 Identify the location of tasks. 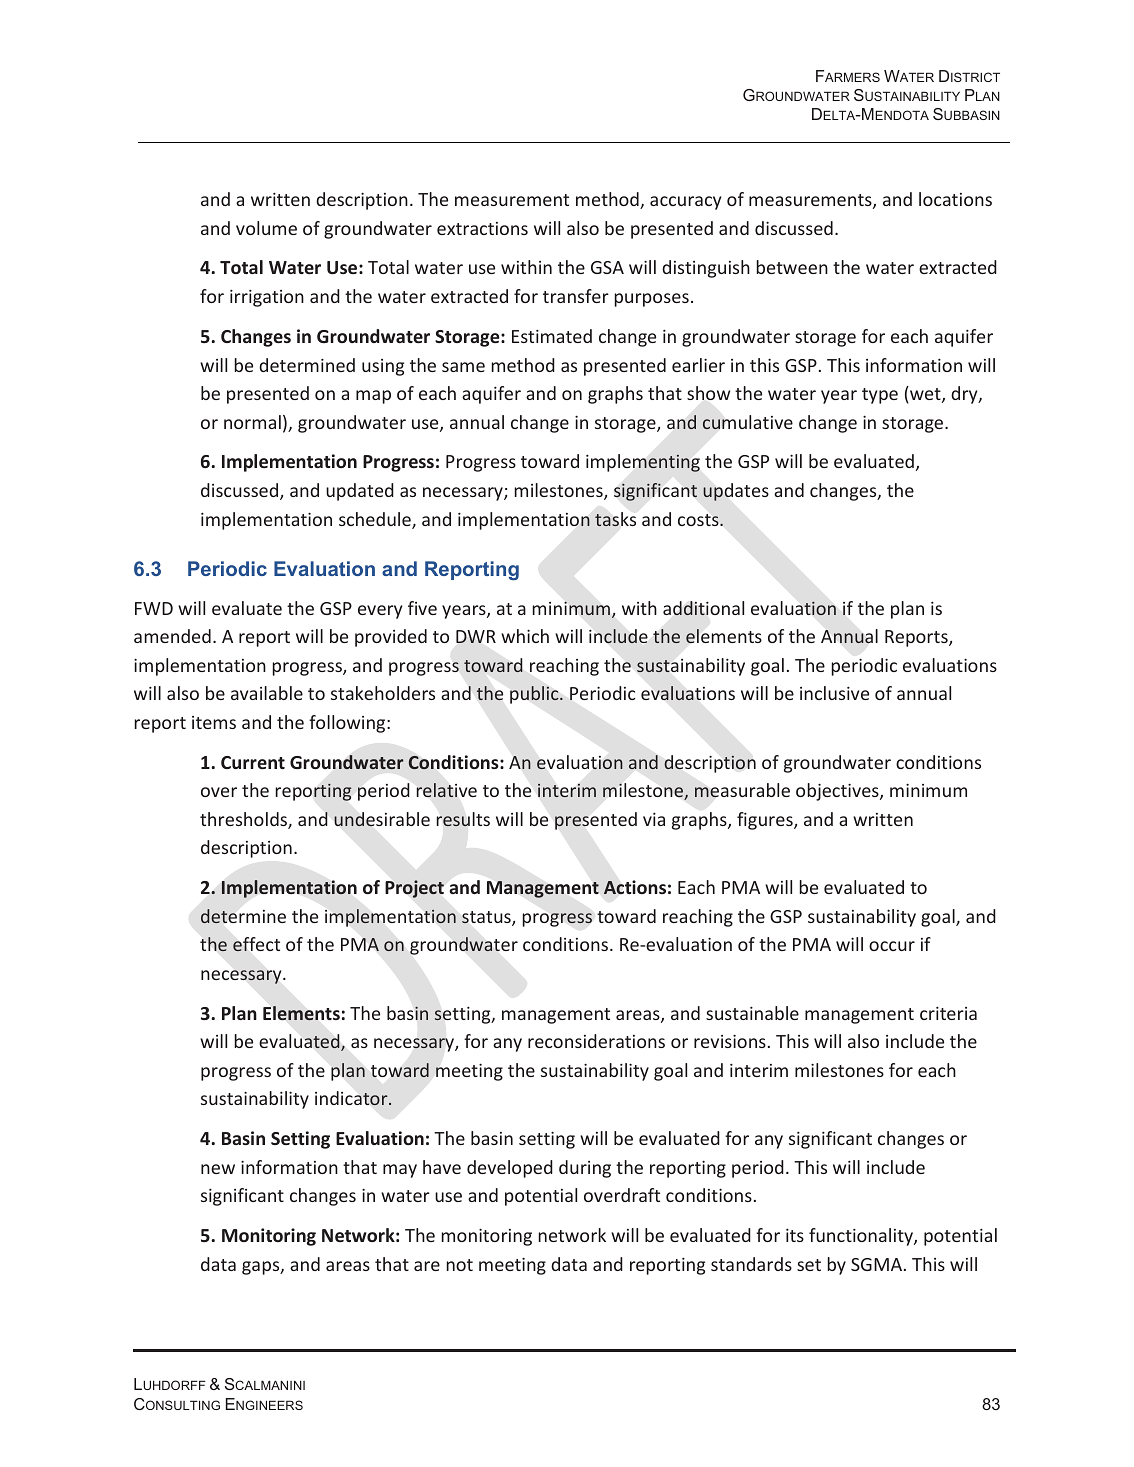
(615, 519).
